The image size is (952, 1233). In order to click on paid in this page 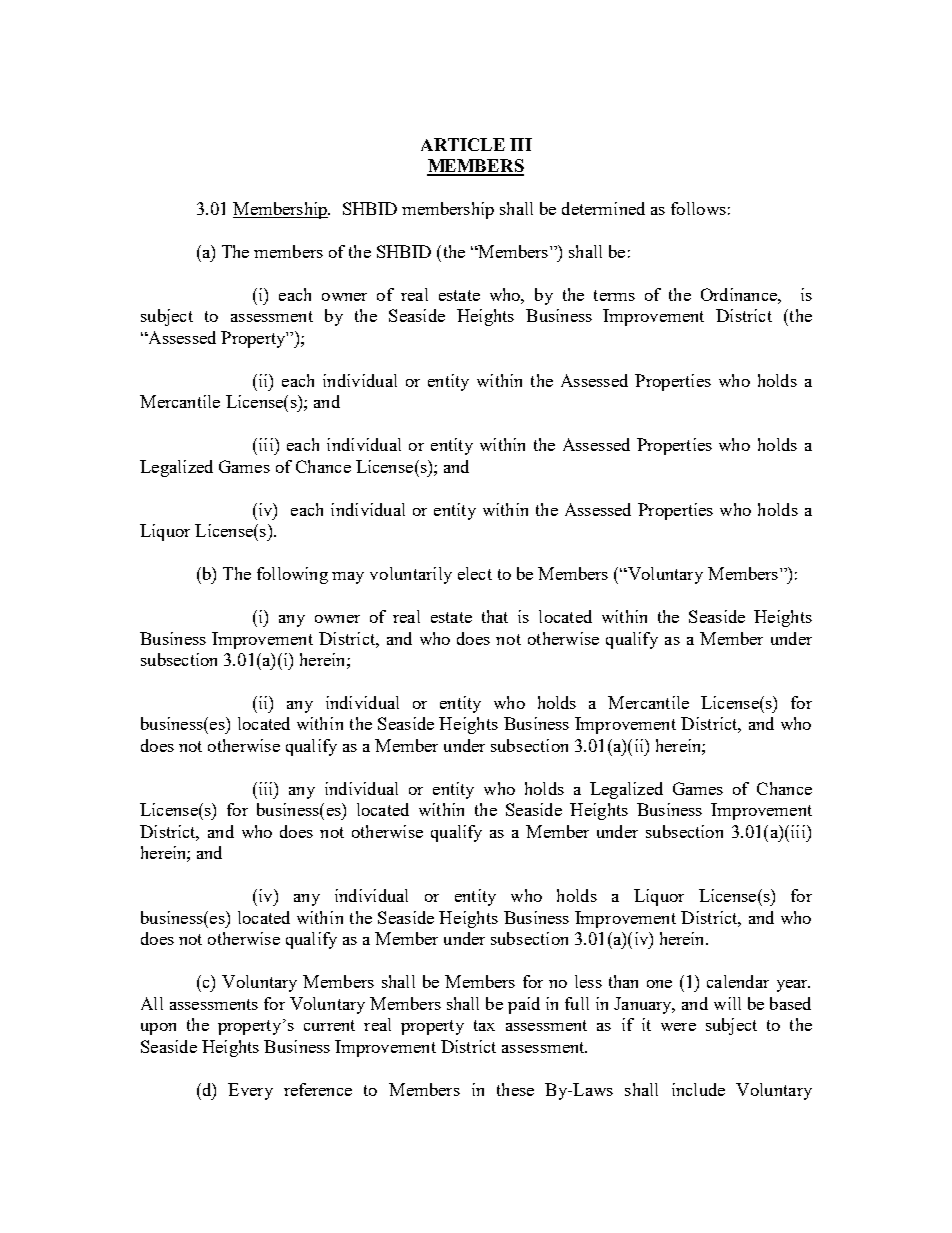, I will do `click(524, 1005)`.
